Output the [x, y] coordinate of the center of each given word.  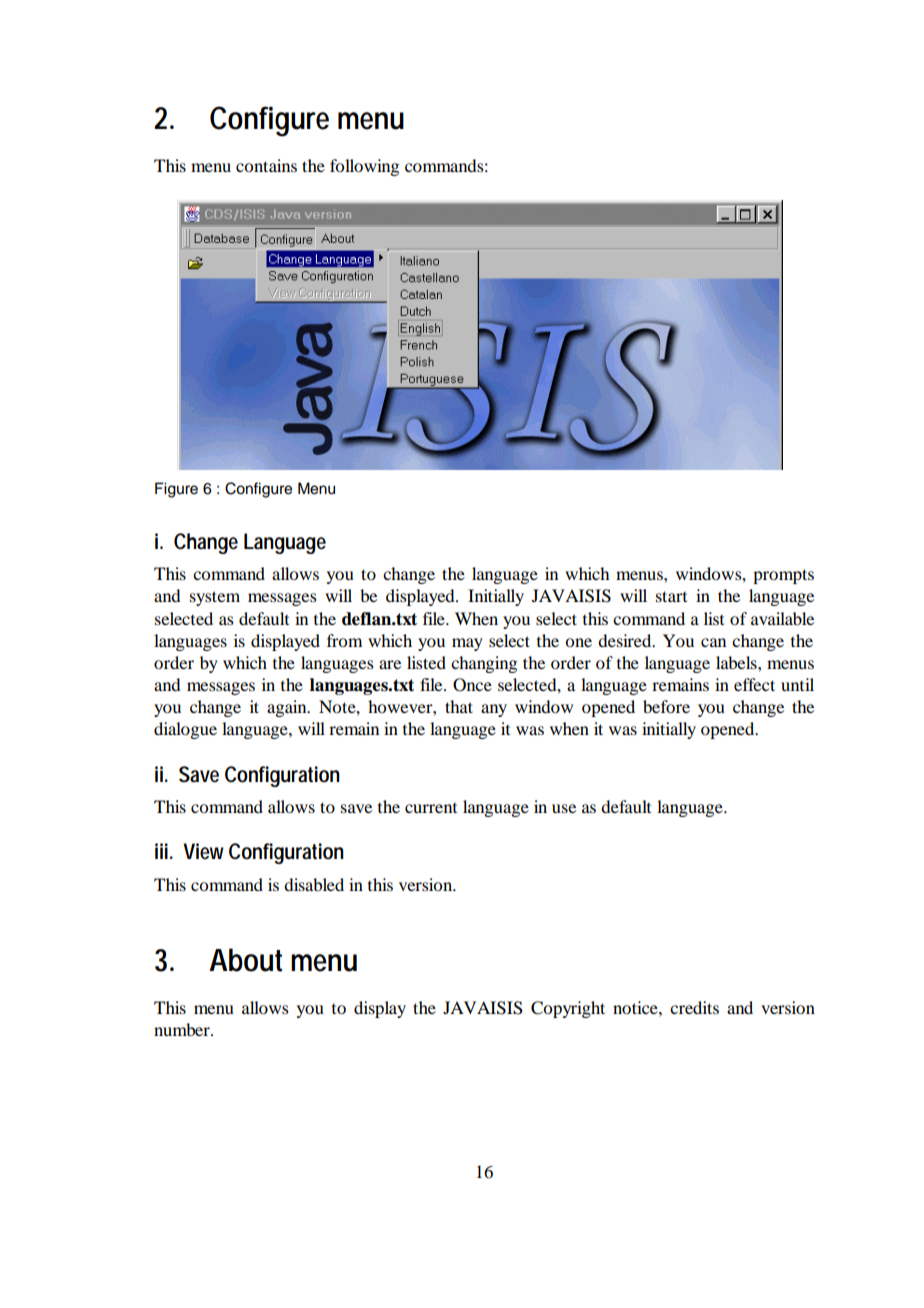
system [215, 598]
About [245, 960]
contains [266, 165]
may [467, 644]
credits [694, 1007]
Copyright [568, 1009]
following [364, 167]
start [671, 596]
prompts [783, 576]
